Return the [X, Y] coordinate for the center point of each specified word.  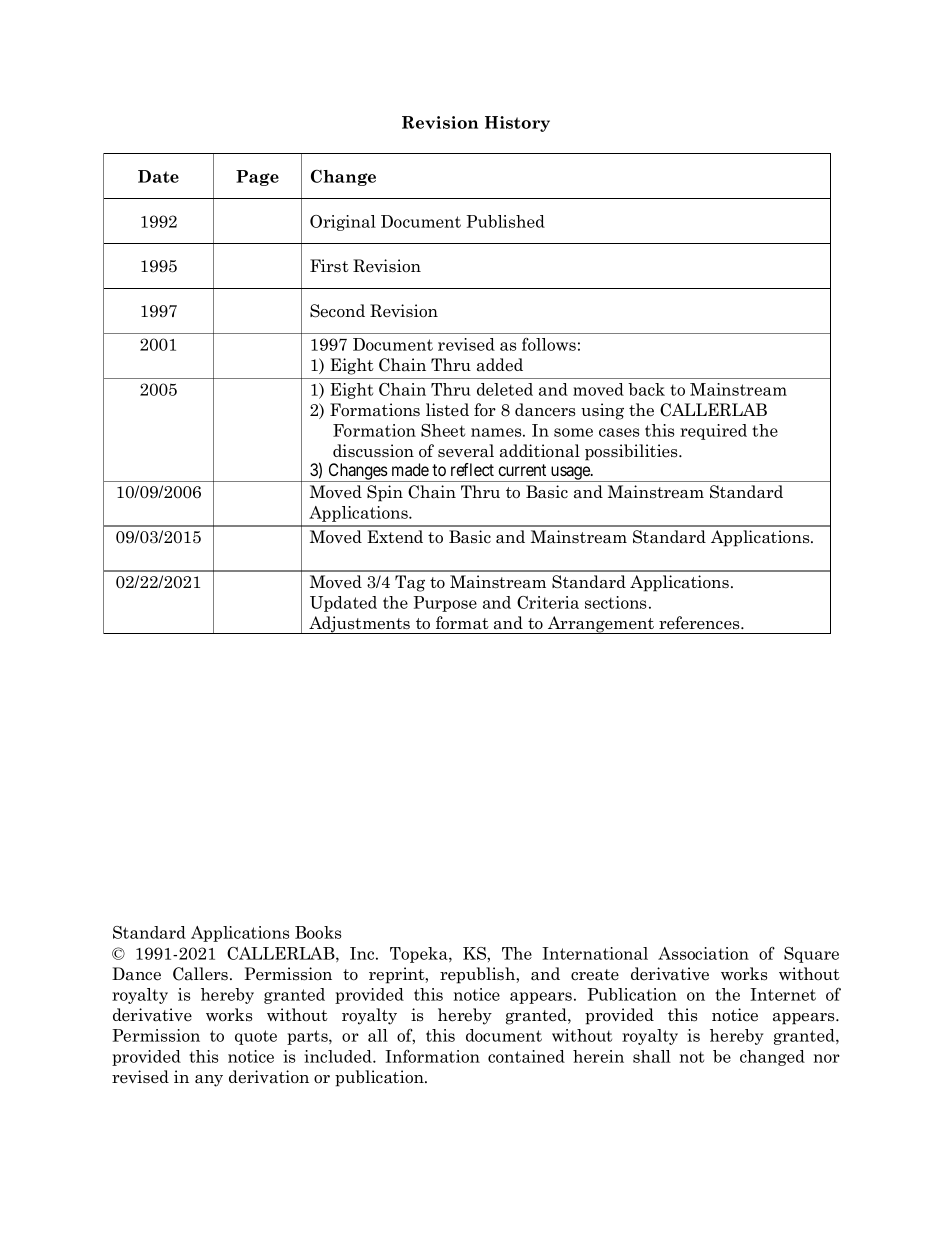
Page [257, 178]
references [700, 623]
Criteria [548, 602]
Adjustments [360, 625]
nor [827, 1058]
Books [318, 932]
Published [505, 221]
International [595, 953]
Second [337, 311]
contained [526, 1056]
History [517, 124]
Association [703, 953]
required [713, 432]
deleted [505, 389]
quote [256, 1037]
